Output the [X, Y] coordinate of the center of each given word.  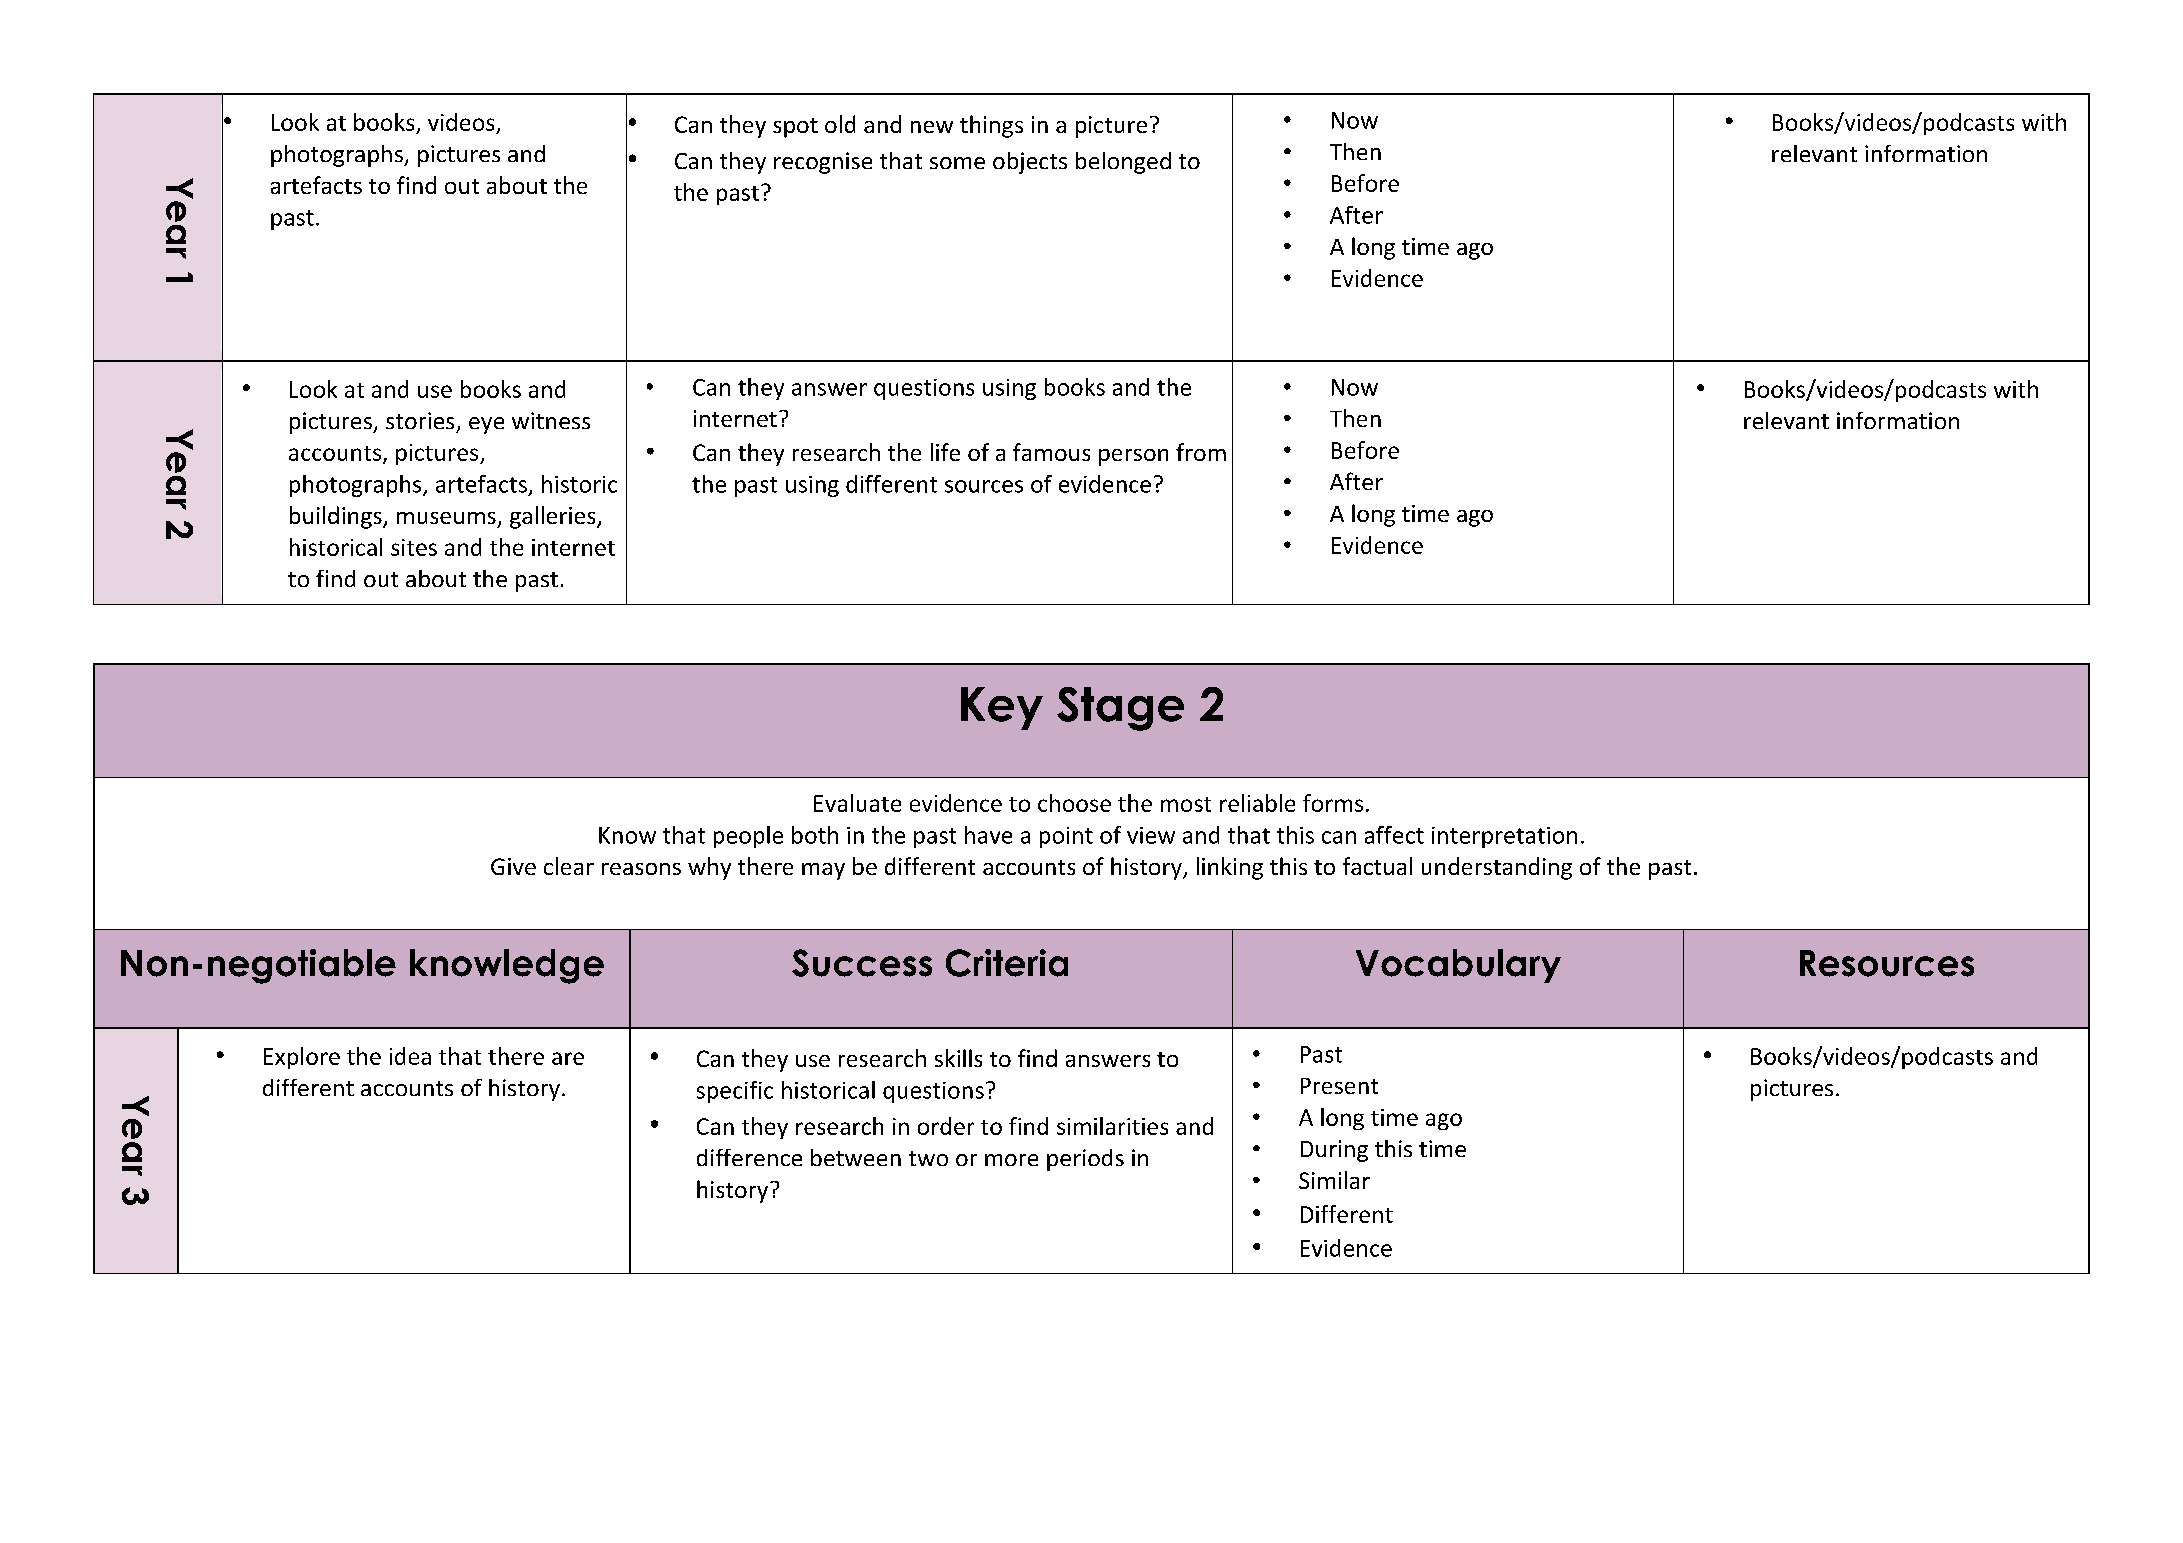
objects [1030, 163]
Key [1002, 708]
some [957, 163]
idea [410, 1056]
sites [414, 547]
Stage [1120, 709]
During [1334, 1151]
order [946, 1126]
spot [795, 128]
